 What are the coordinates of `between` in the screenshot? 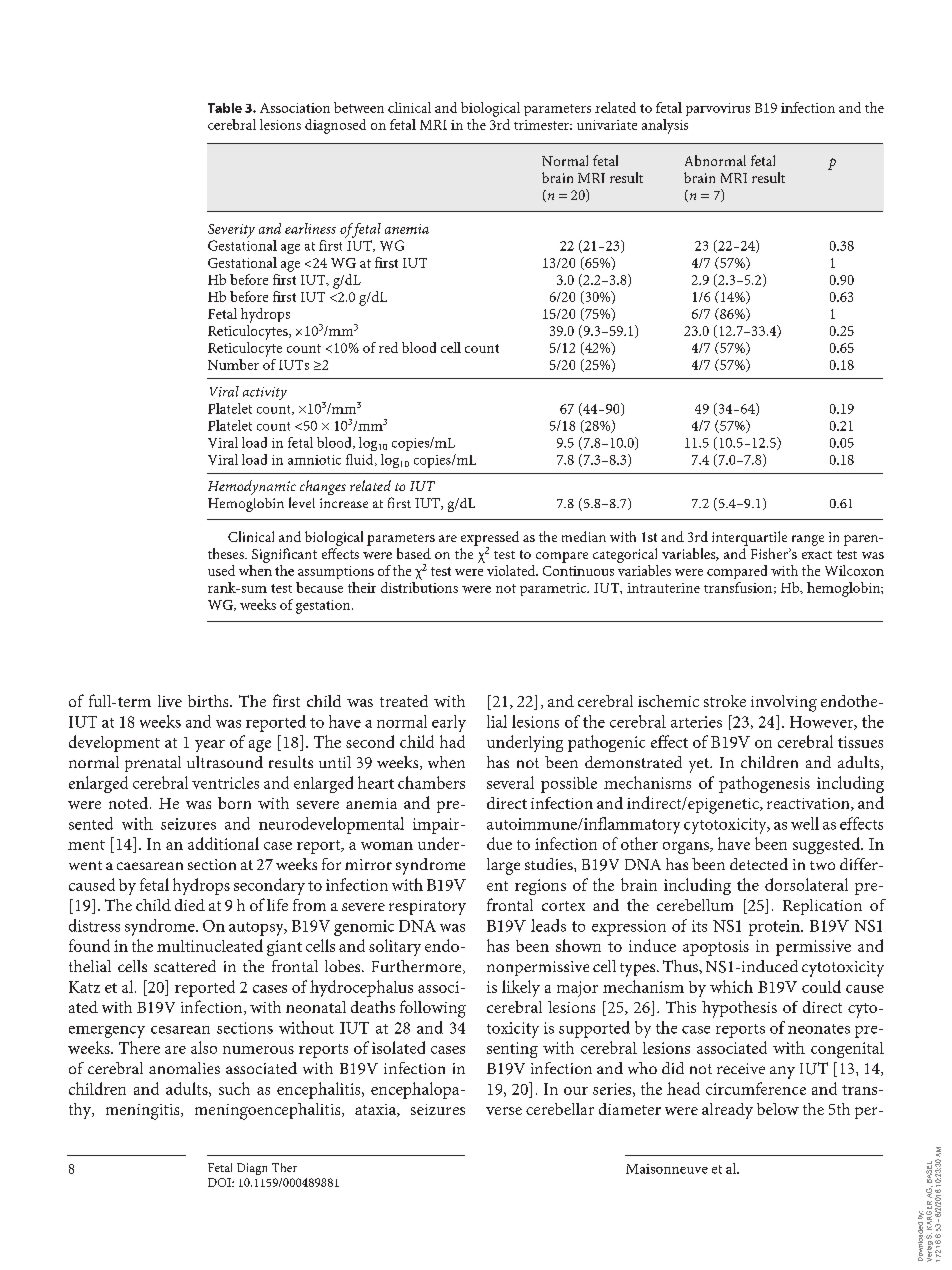 It's located at (359, 107).
